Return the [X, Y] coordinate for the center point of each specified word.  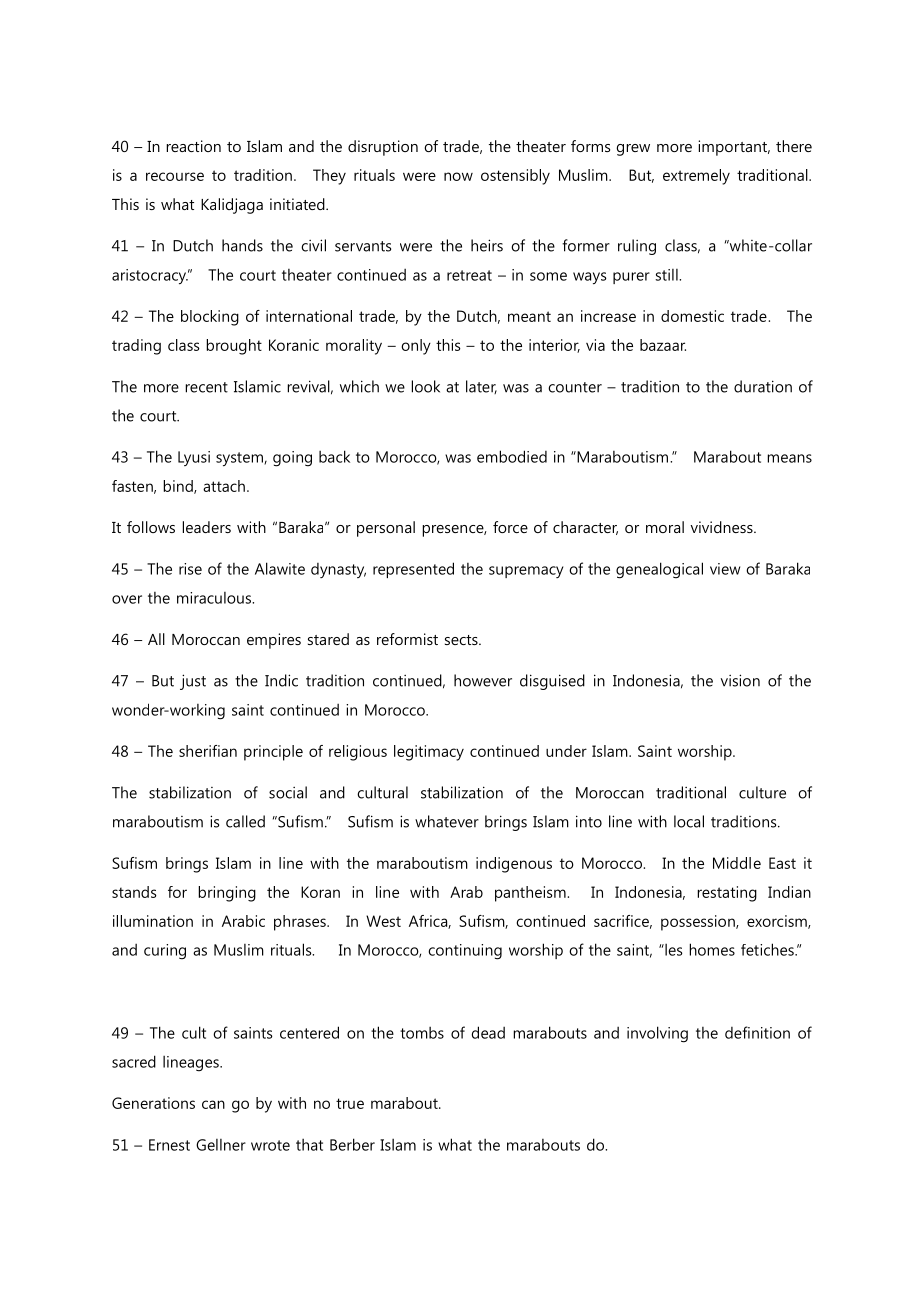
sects [462, 640]
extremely [696, 177]
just [193, 682]
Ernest [169, 1145]
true [350, 1103]
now [458, 176]
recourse [175, 176]
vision [740, 680]
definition [757, 1032]
